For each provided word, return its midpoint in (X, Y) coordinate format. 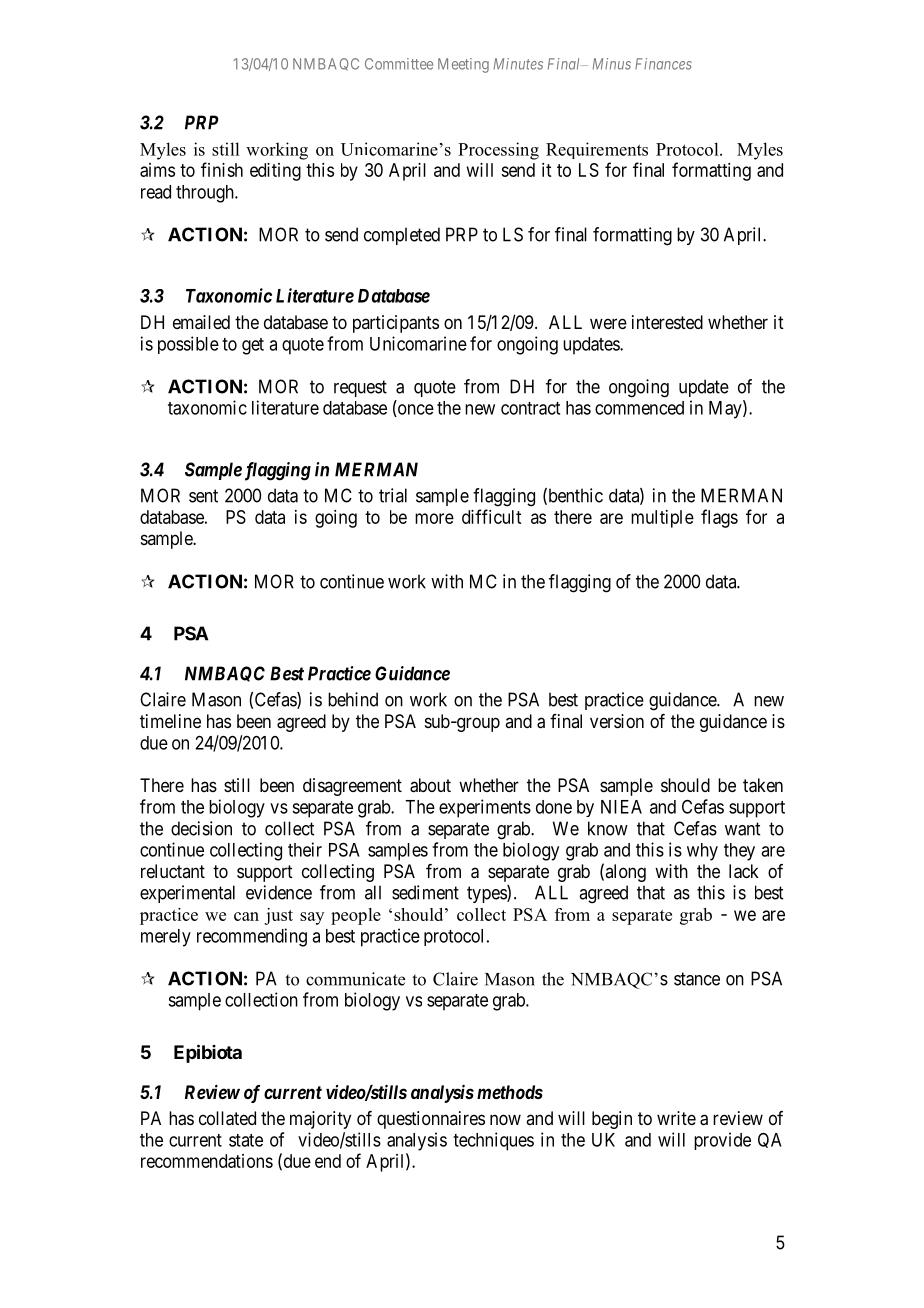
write (676, 1118)
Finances (663, 64)
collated (227, 1118)
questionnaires (431, 1120)
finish (222, 169)
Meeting (463, 65)
